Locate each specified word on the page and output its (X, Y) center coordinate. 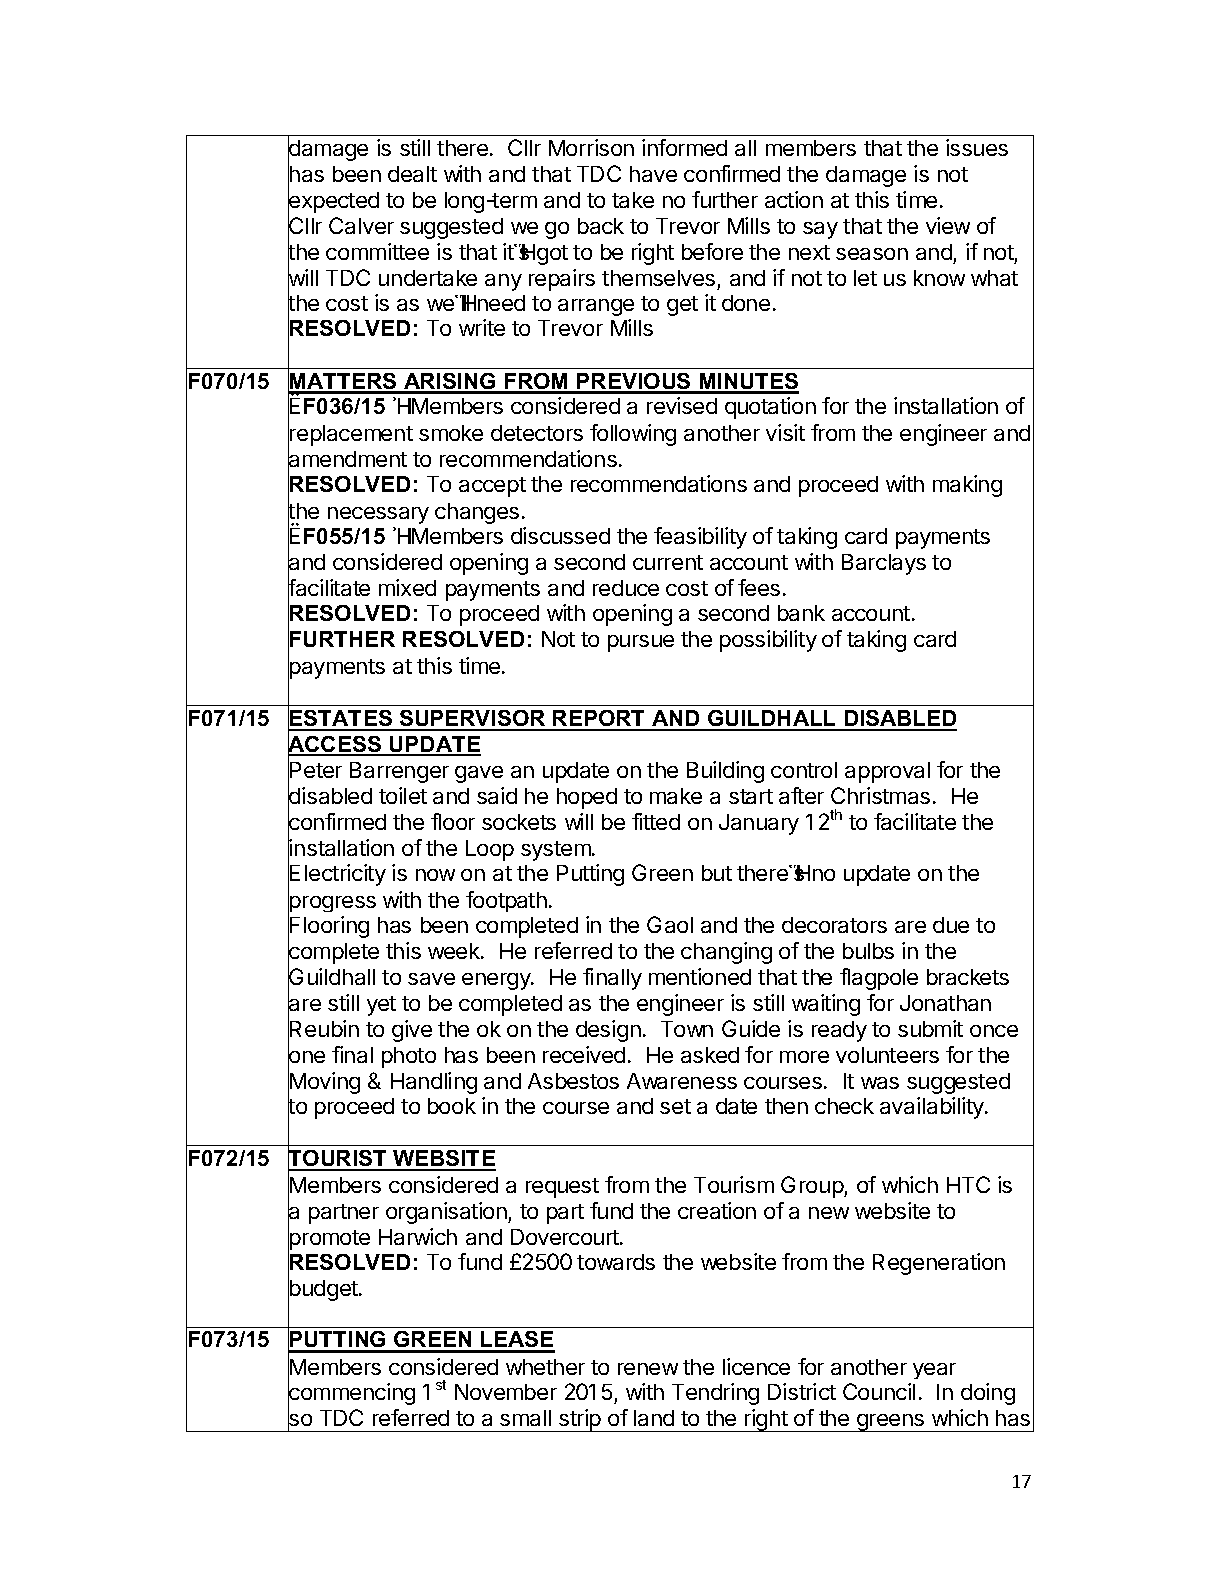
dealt (412, 174)
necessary (378, 515)
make (676, 796)
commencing (351, 1395)
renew (648, 1369)
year (934, 1371)
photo (409, 1057)
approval (887, 772)
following (633, 435)
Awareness (682, 1081)
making (967, 486)
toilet (403, 795)
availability (933, 1108)
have (653, 174)
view (948, 225)
